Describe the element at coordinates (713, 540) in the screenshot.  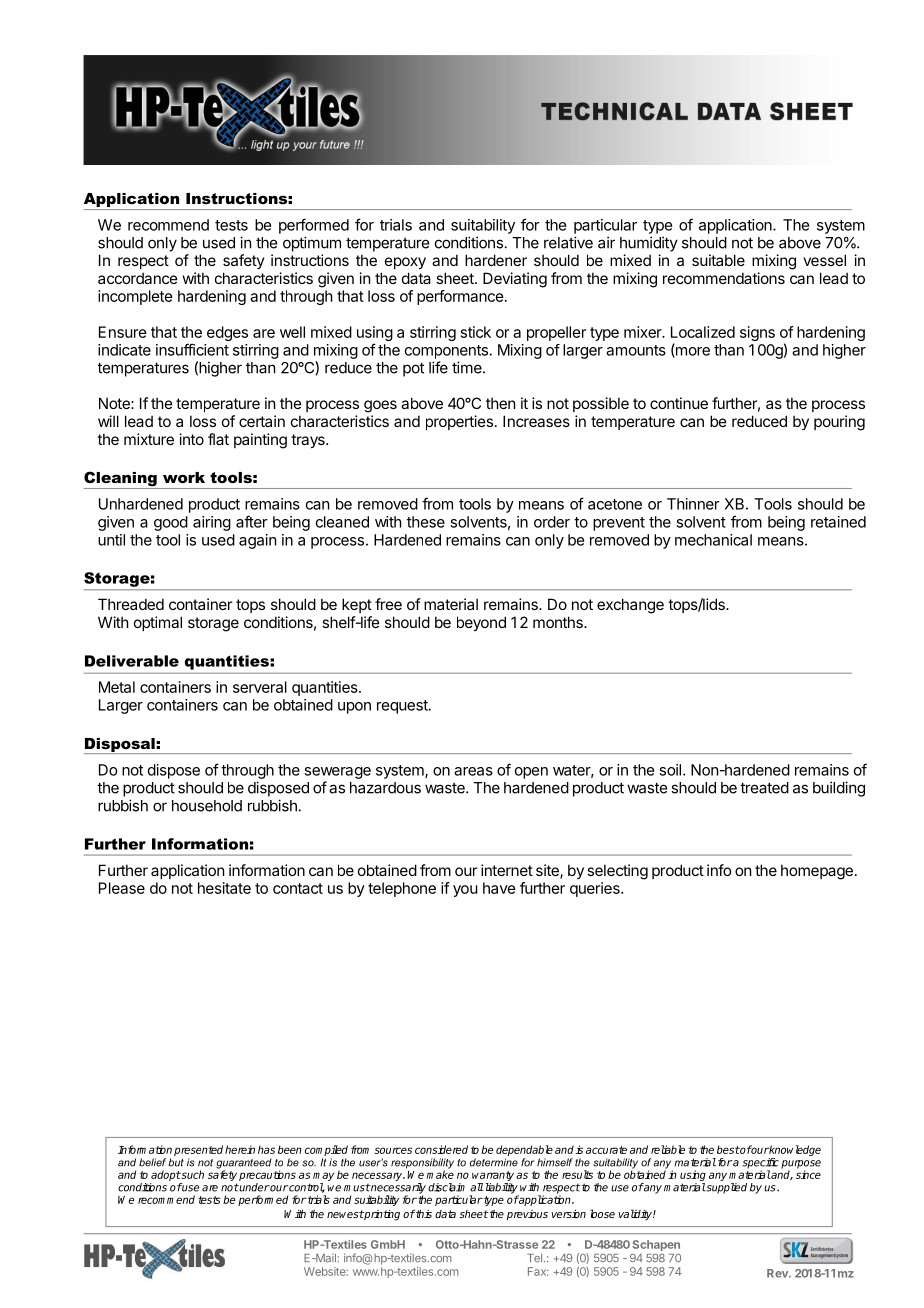
I see `mechanical` at that location.
